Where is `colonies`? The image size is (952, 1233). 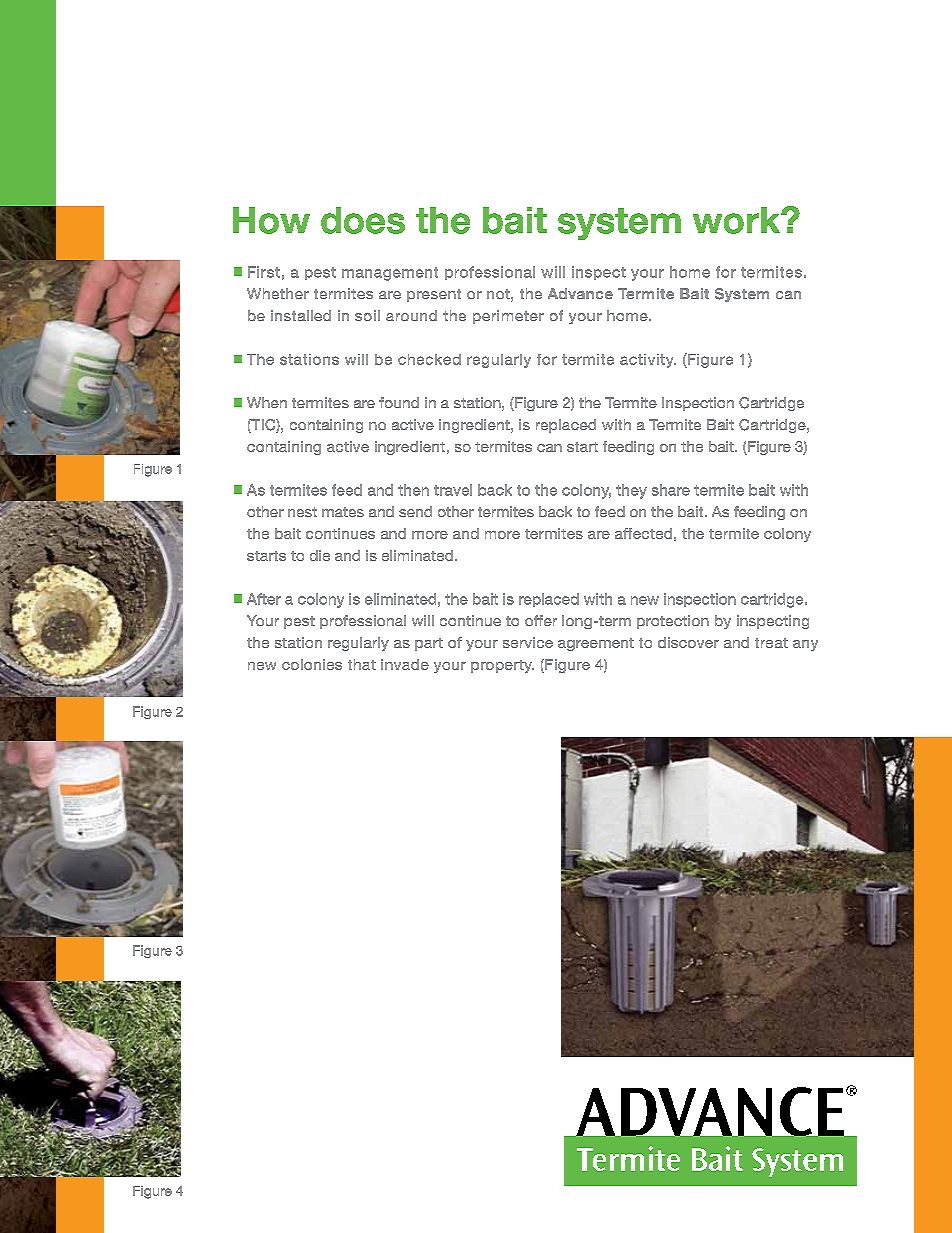
colonies is located at coordinates (312, 664).
